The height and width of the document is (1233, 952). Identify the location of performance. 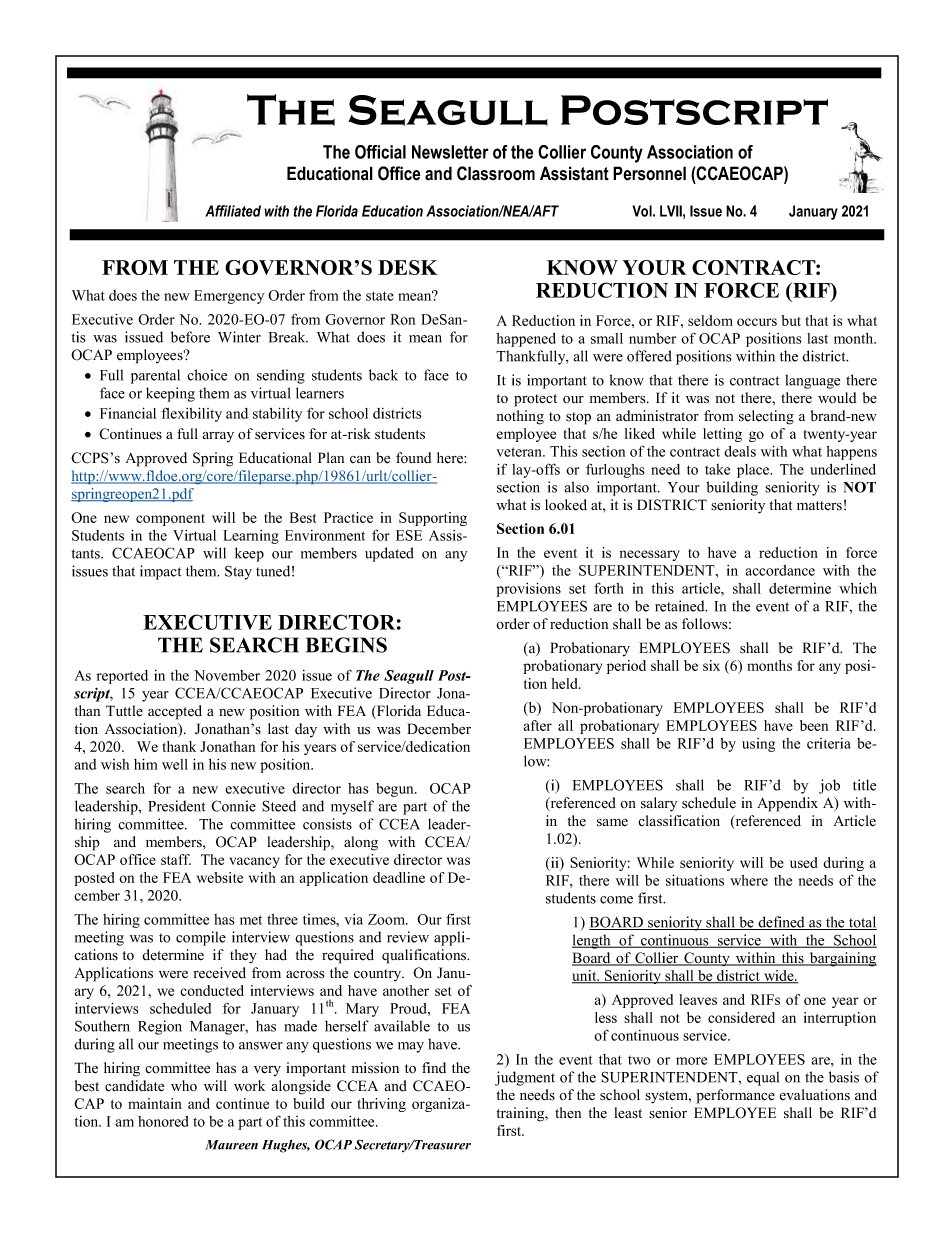
(735, 1096).
